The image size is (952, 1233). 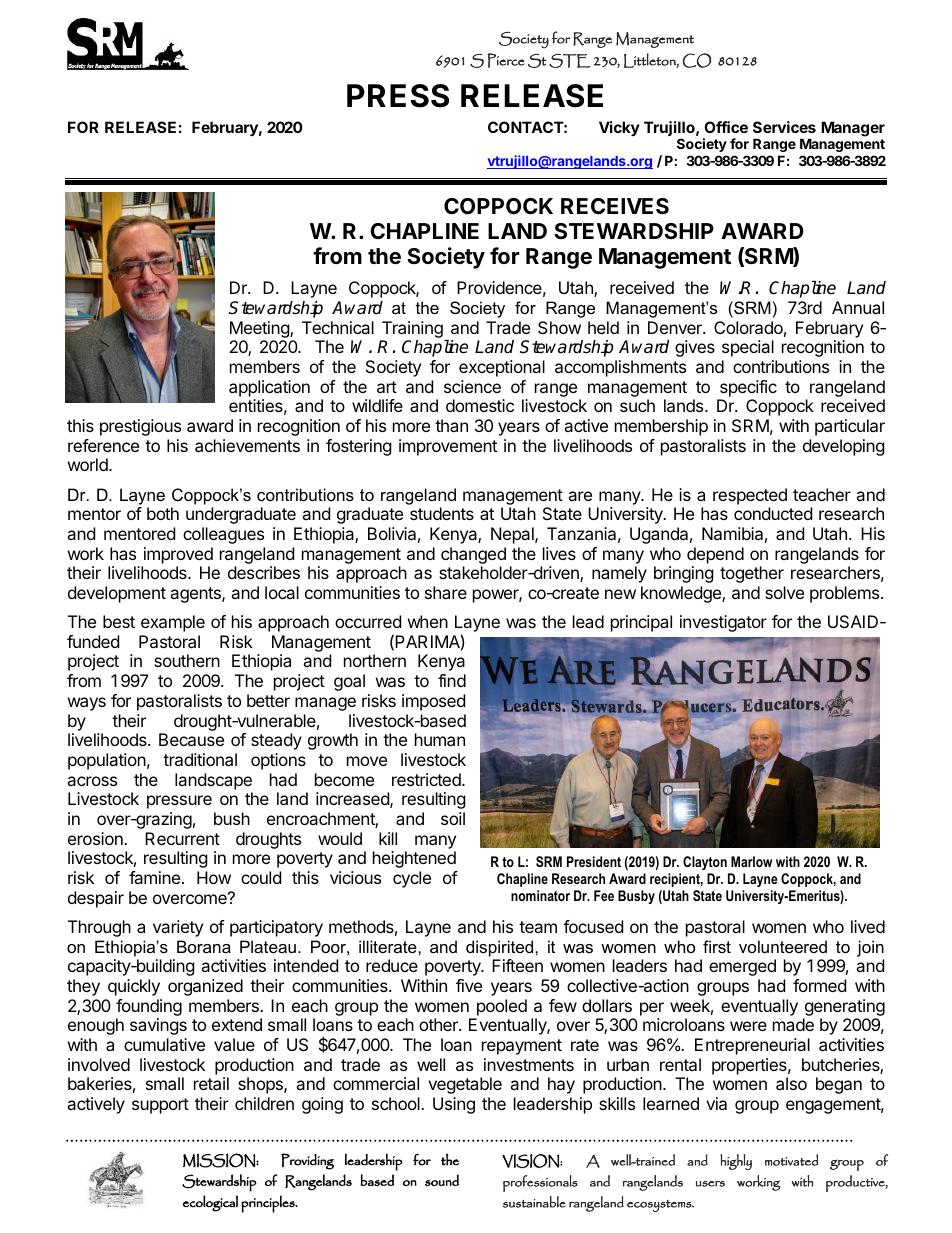 I want to click on when, so click(x=428, y=621).
